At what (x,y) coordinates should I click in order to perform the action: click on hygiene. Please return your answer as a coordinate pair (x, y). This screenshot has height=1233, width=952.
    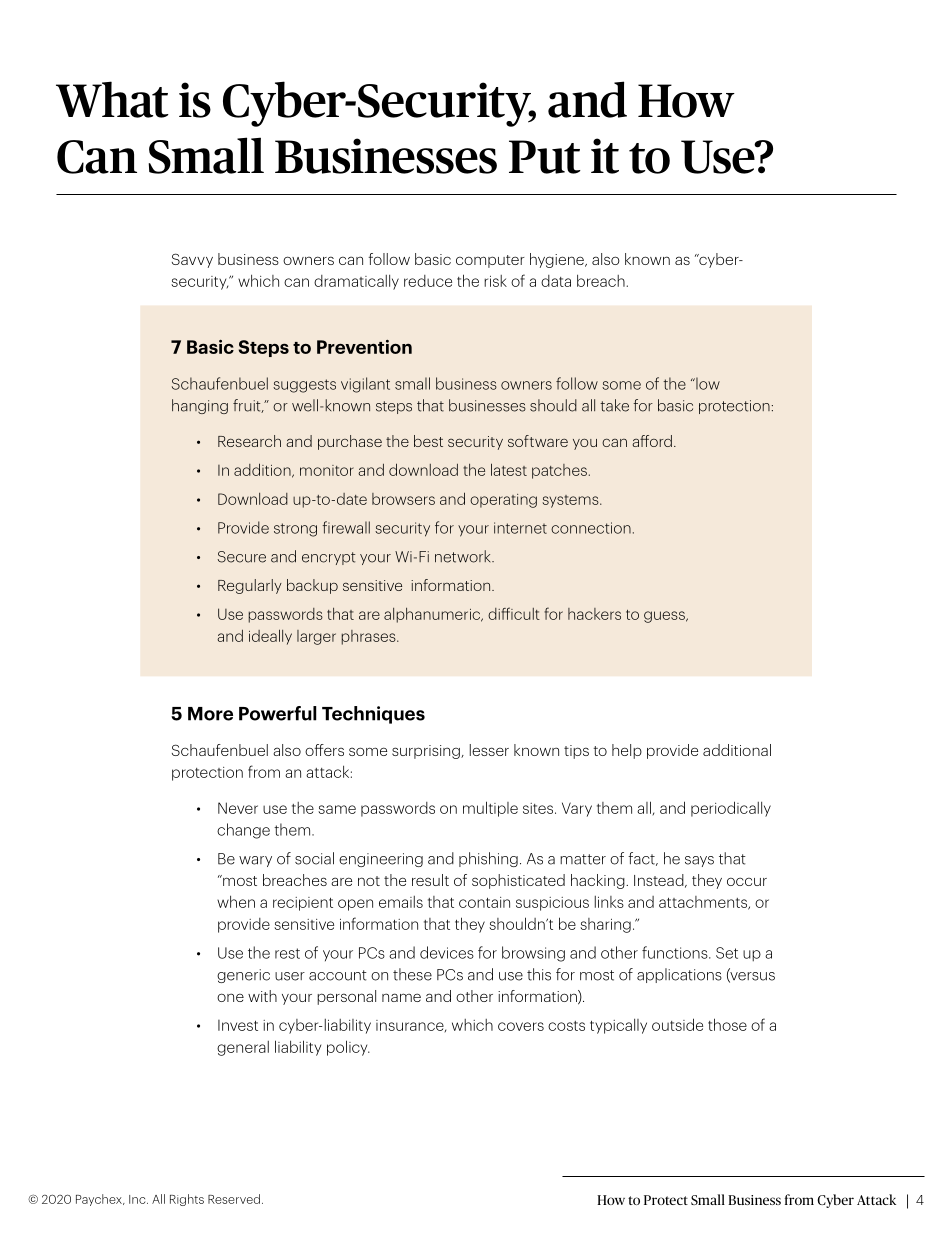
    Looking at the image, I should click on (558, 260).
